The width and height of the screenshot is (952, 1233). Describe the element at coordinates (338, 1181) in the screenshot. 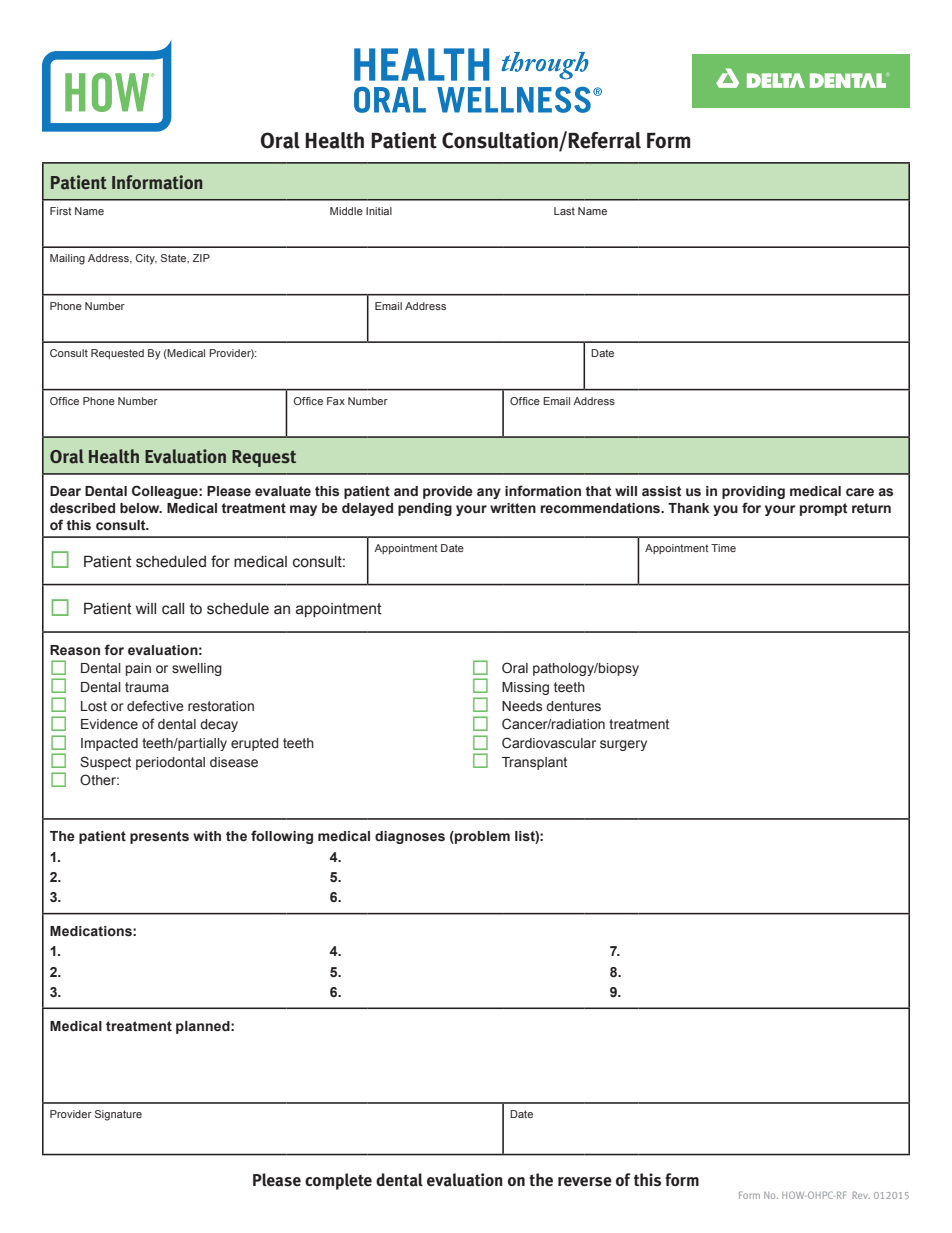

I see `complete` at that location.
